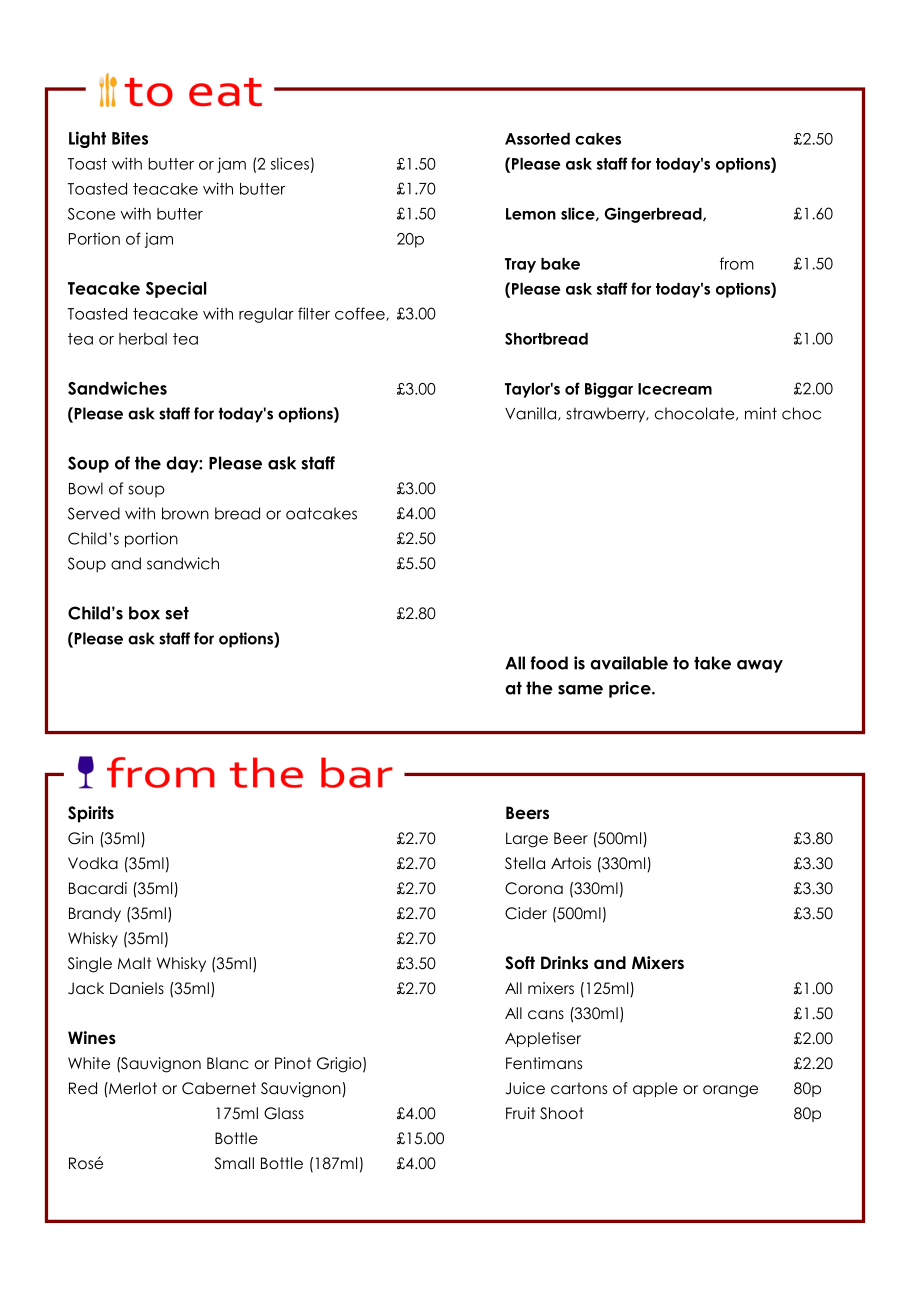 This image has height=1308, width=924. Describe the element at coordinates (537, 139) in the image. I see `Assorted` at that location.
